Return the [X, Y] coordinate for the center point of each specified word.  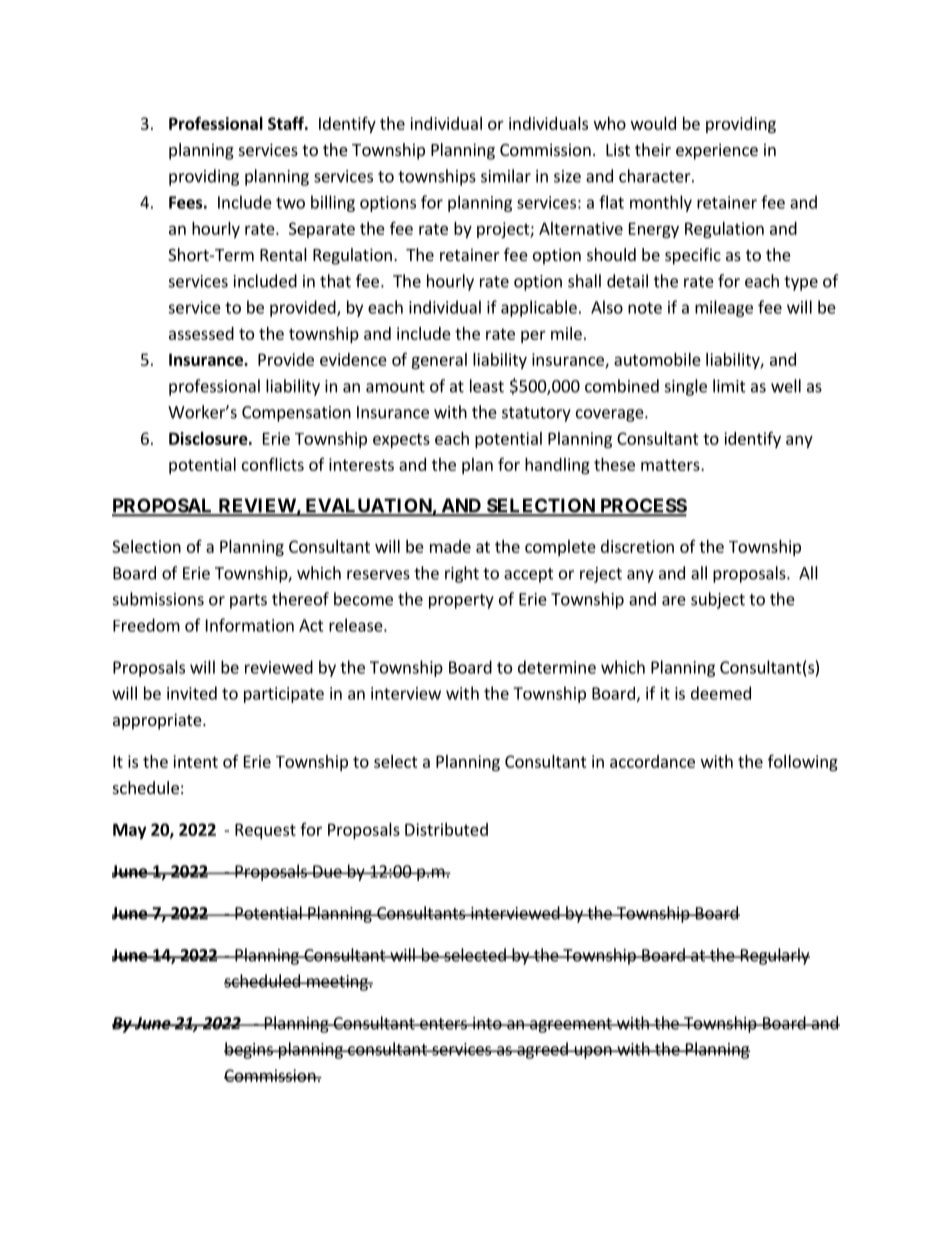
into [487, 1023]
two [290, 203]
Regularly [774, 956]
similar [506, 176]
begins [249, 1050]
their [653, 149]
